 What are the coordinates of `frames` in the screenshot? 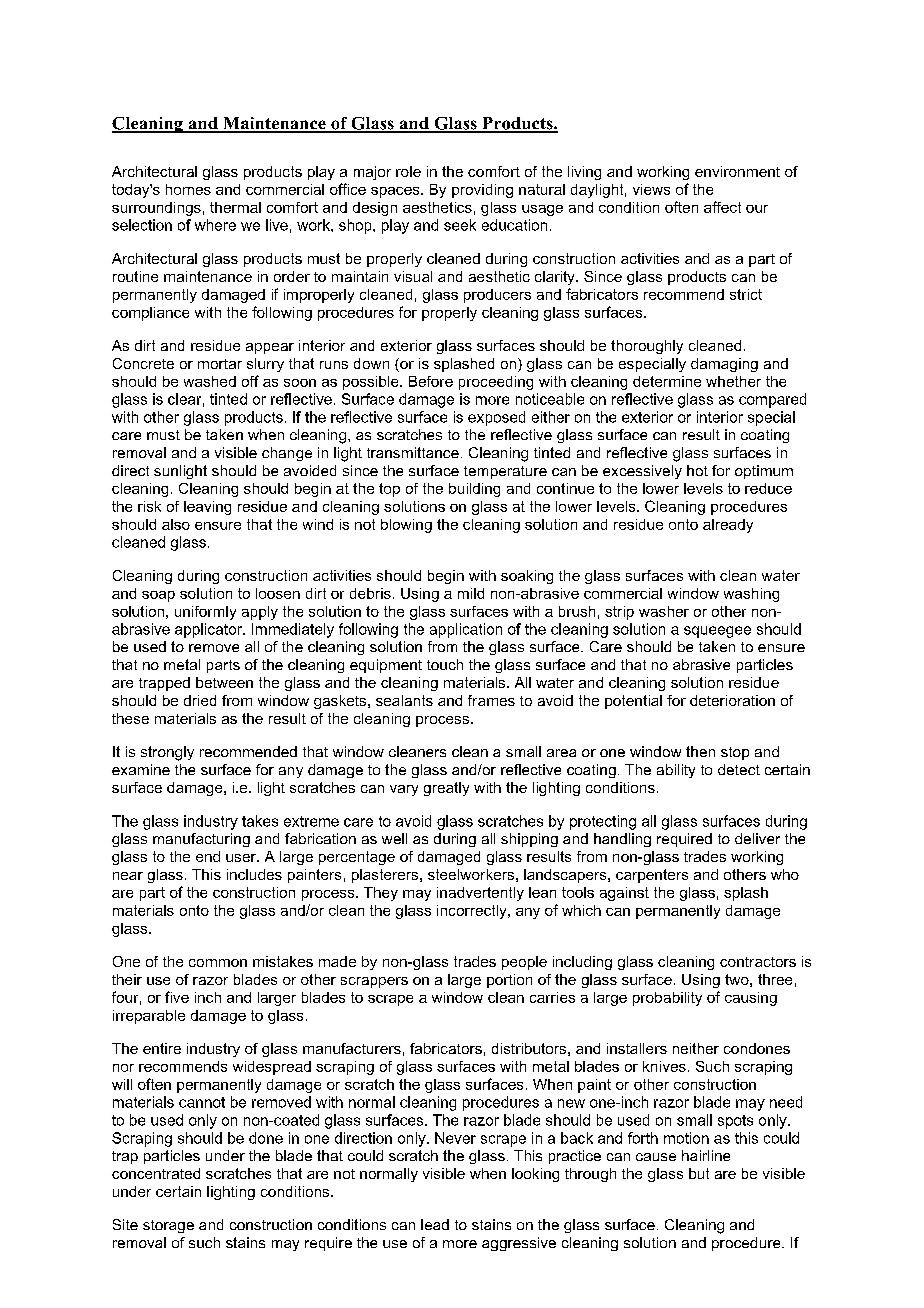 It's located at (491, 700).
